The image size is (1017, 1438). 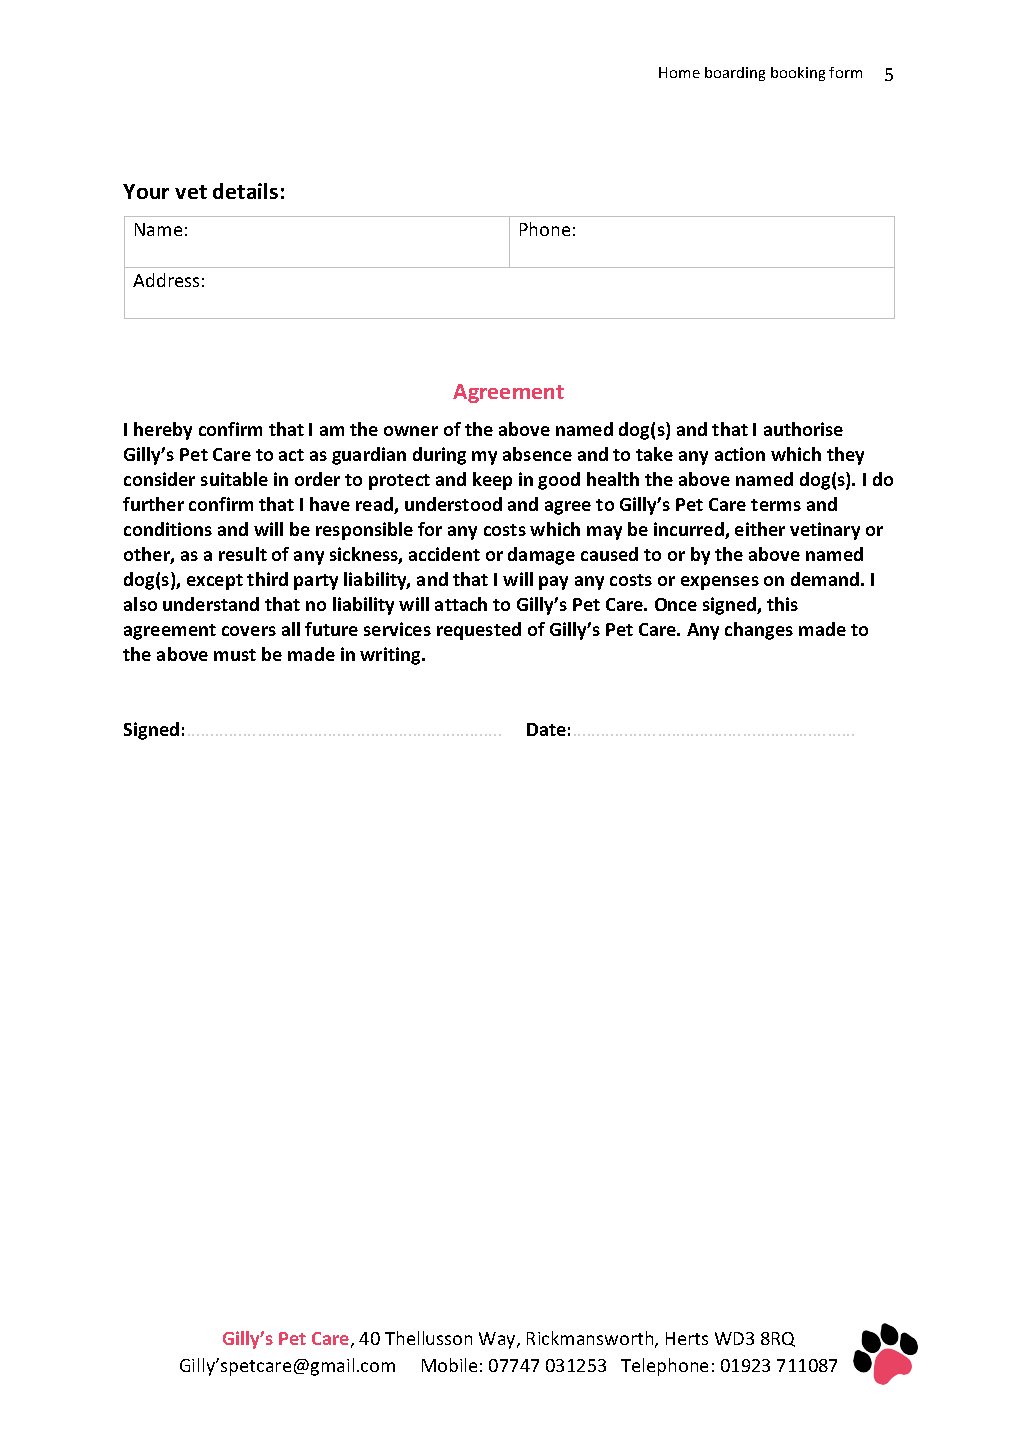 What do you see at coordinates (760, 529) in the screenshot?
I see `either` at bounding box center [760, 529].
